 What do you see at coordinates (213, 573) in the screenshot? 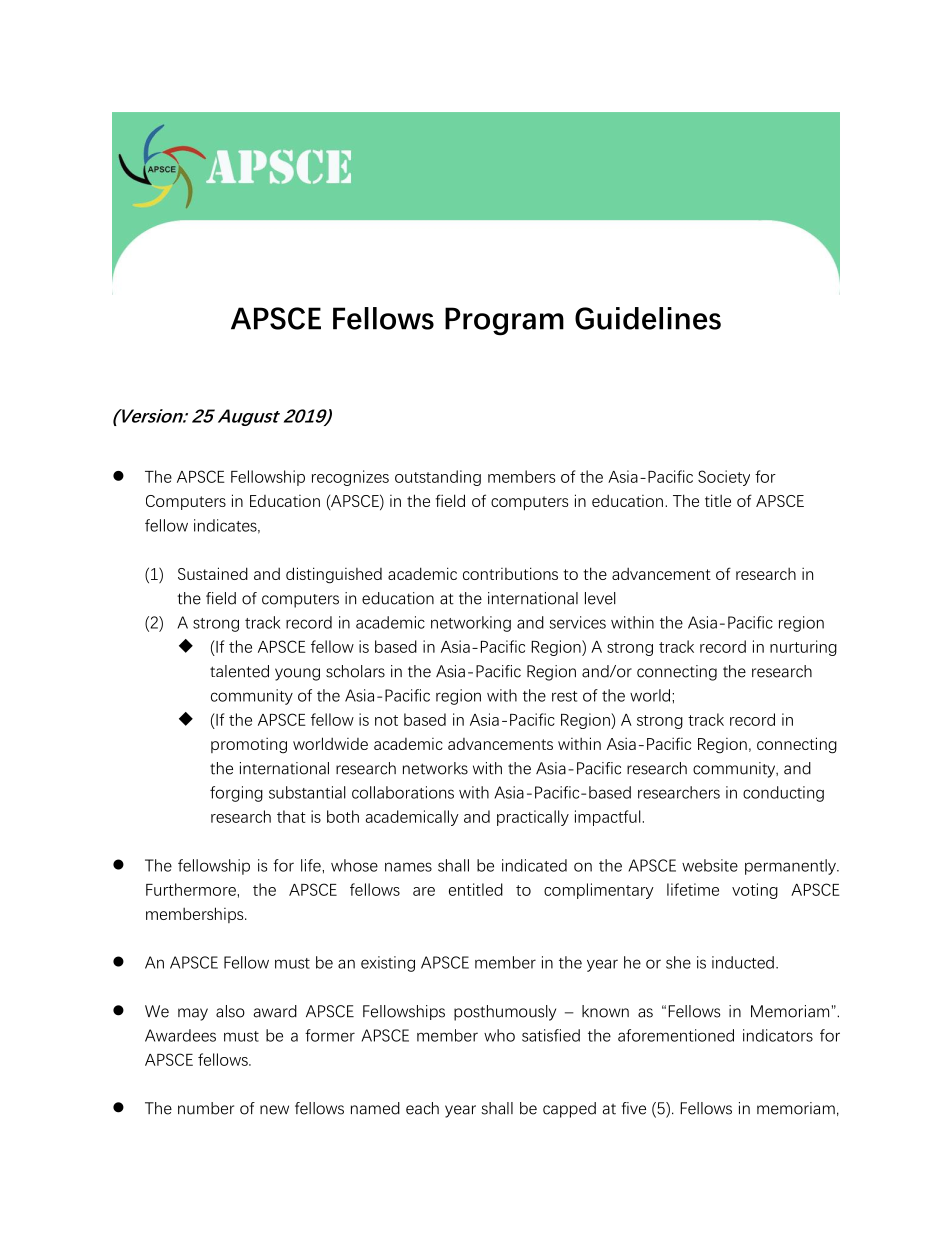
I see `Sustained` at bounding box center [213, 573].
